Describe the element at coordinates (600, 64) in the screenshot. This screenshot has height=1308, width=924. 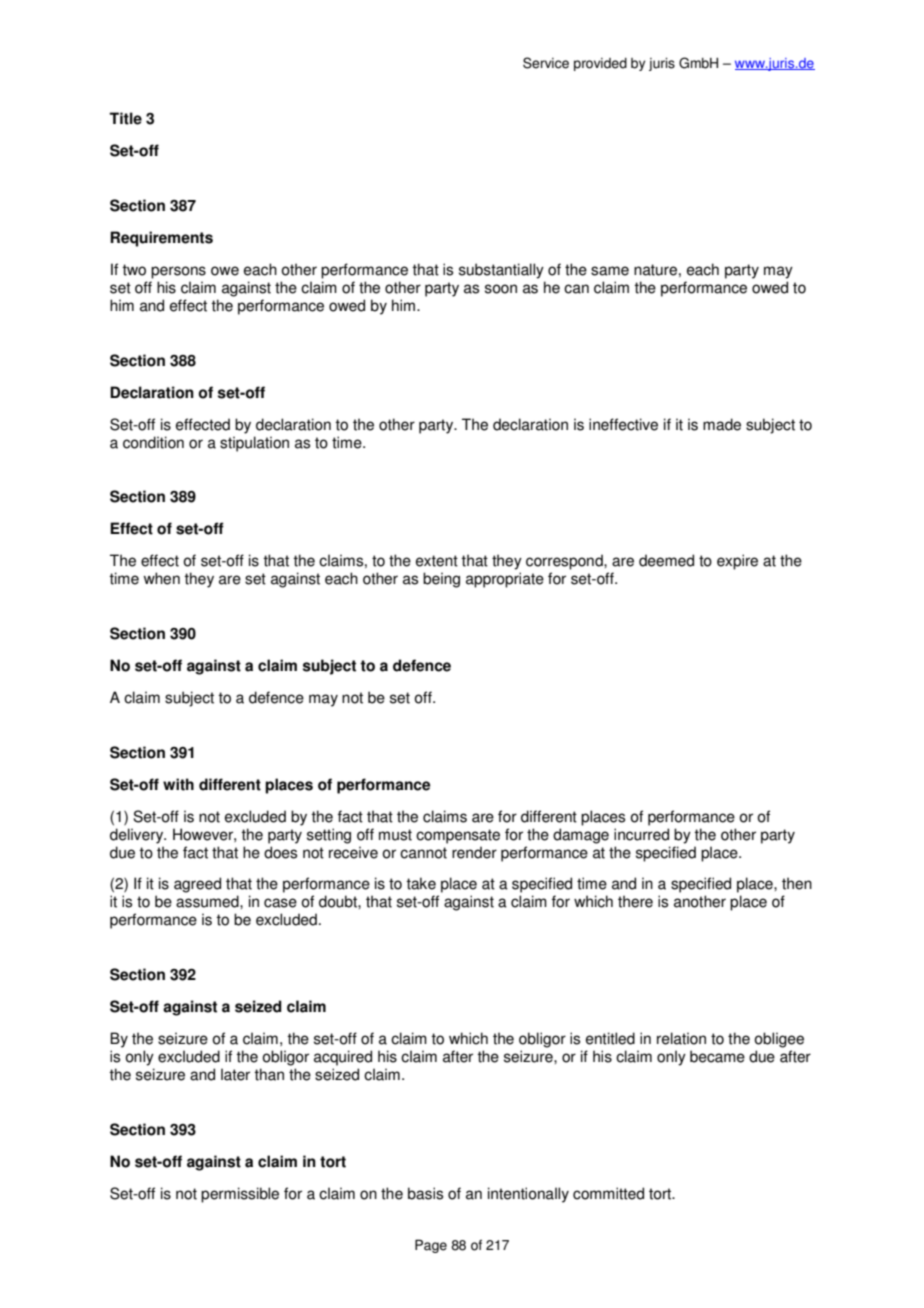
I see `provided` at that location.
